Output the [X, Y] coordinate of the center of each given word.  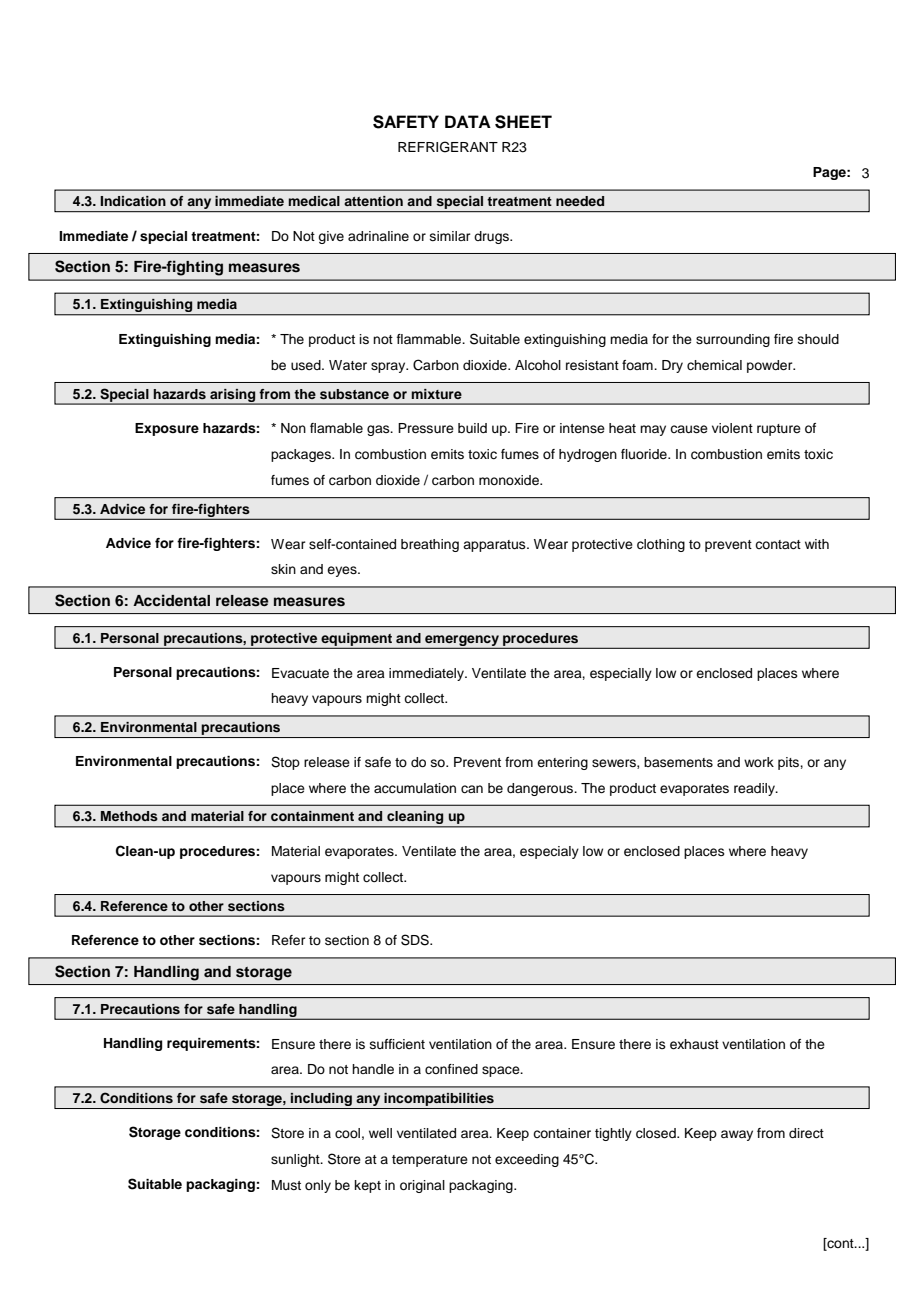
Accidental [171, 600]
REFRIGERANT [448, 147]
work [759, 762]
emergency [462, 641]
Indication [133, 201]
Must [286, 1185]
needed [580, 201]
